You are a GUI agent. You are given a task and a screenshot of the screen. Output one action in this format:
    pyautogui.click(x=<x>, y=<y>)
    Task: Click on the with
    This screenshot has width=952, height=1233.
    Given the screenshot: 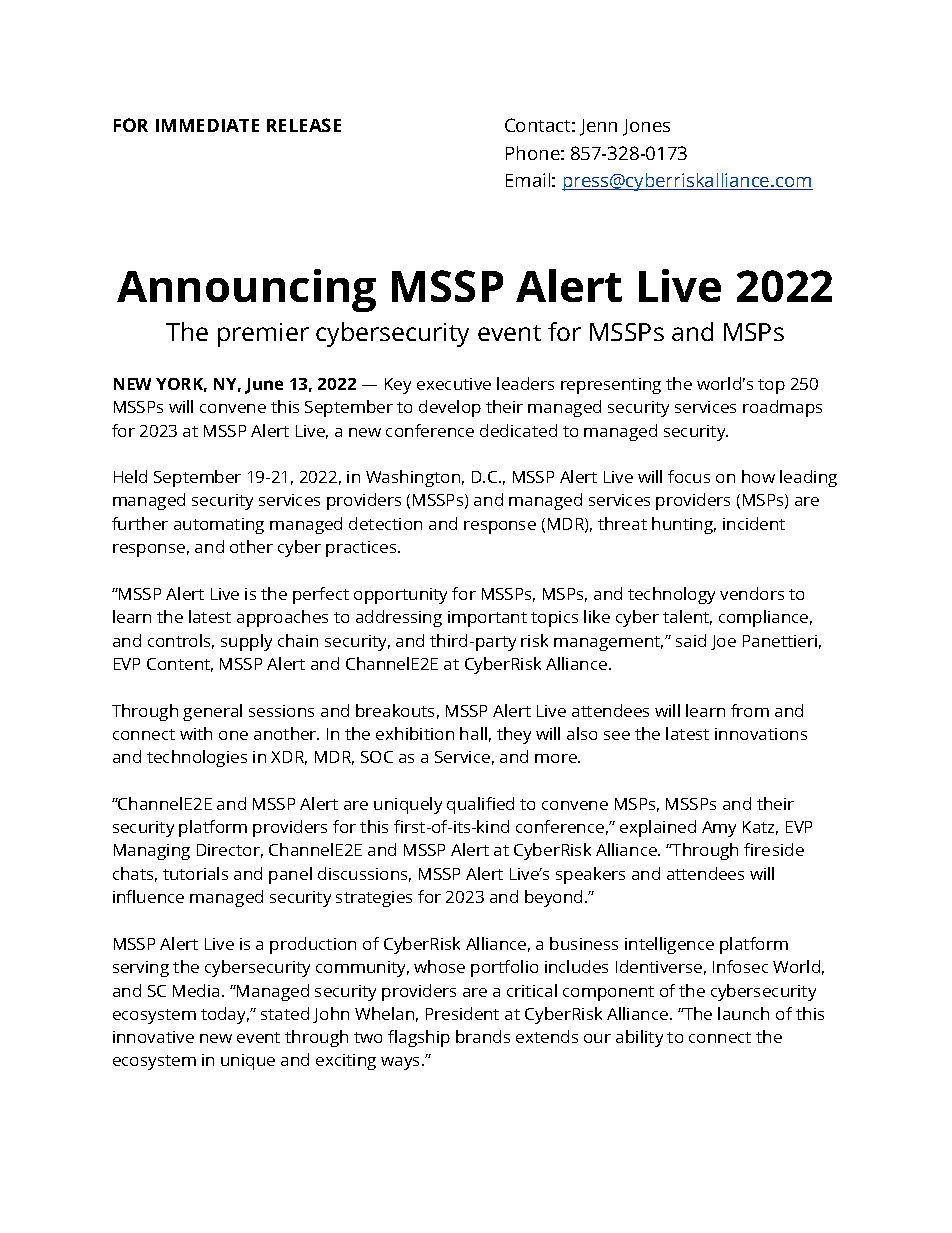 What is the action you would take?
    pyautogui.click(x=196, y=733)
